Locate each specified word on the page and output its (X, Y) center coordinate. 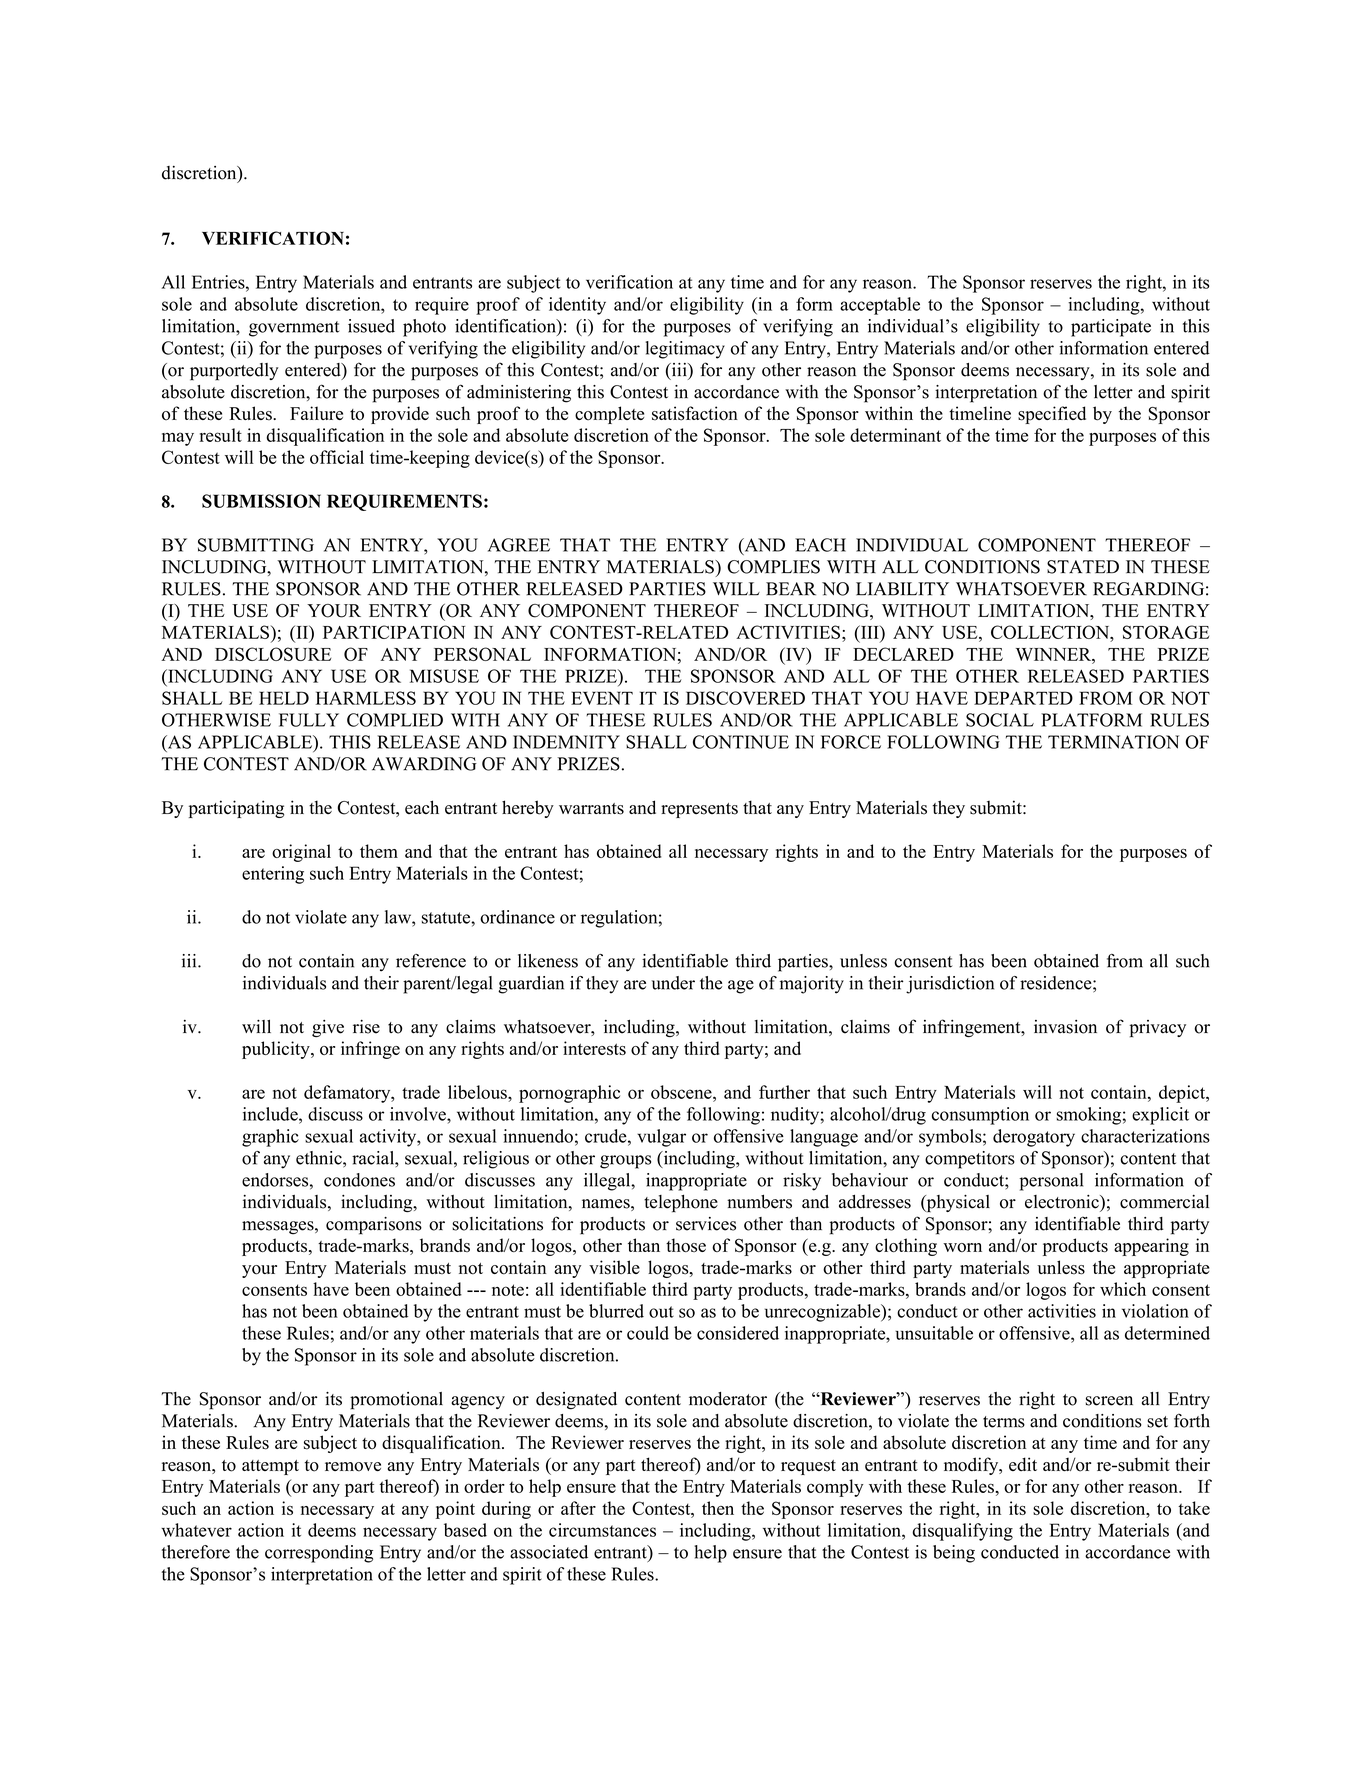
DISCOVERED (745, 698)
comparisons (374, 1226)
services (706, 1224)
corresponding (319, 1554)
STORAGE (1166, 632)
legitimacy (685, 350)
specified (1052, 415)
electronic (1063, 1202)
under (673, 983)
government (294, 329)
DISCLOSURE (273, 654)
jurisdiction (950, 985)
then (718, 1508)
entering (273, 875)
